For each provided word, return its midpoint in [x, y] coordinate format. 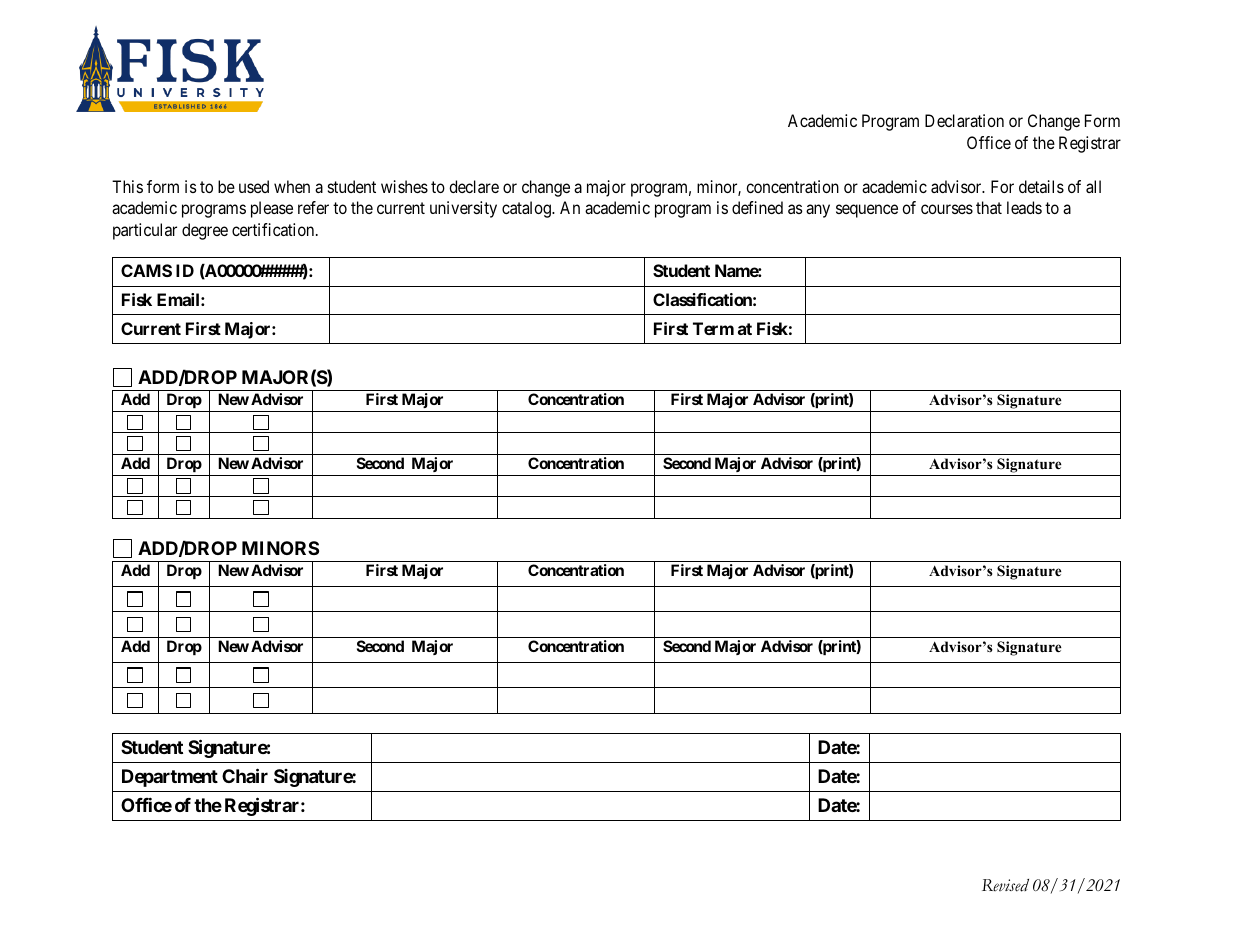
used [254, 186]
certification [274, 229]
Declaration [964, 120]
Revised [1005, 885]
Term [713, 328]
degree [205, 231]
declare [474, 186]
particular [145, 231]
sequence [867, 211]
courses [947, 209]
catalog [527, 209]
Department [170, 778]
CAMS [146, 270]
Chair [245, 775]
